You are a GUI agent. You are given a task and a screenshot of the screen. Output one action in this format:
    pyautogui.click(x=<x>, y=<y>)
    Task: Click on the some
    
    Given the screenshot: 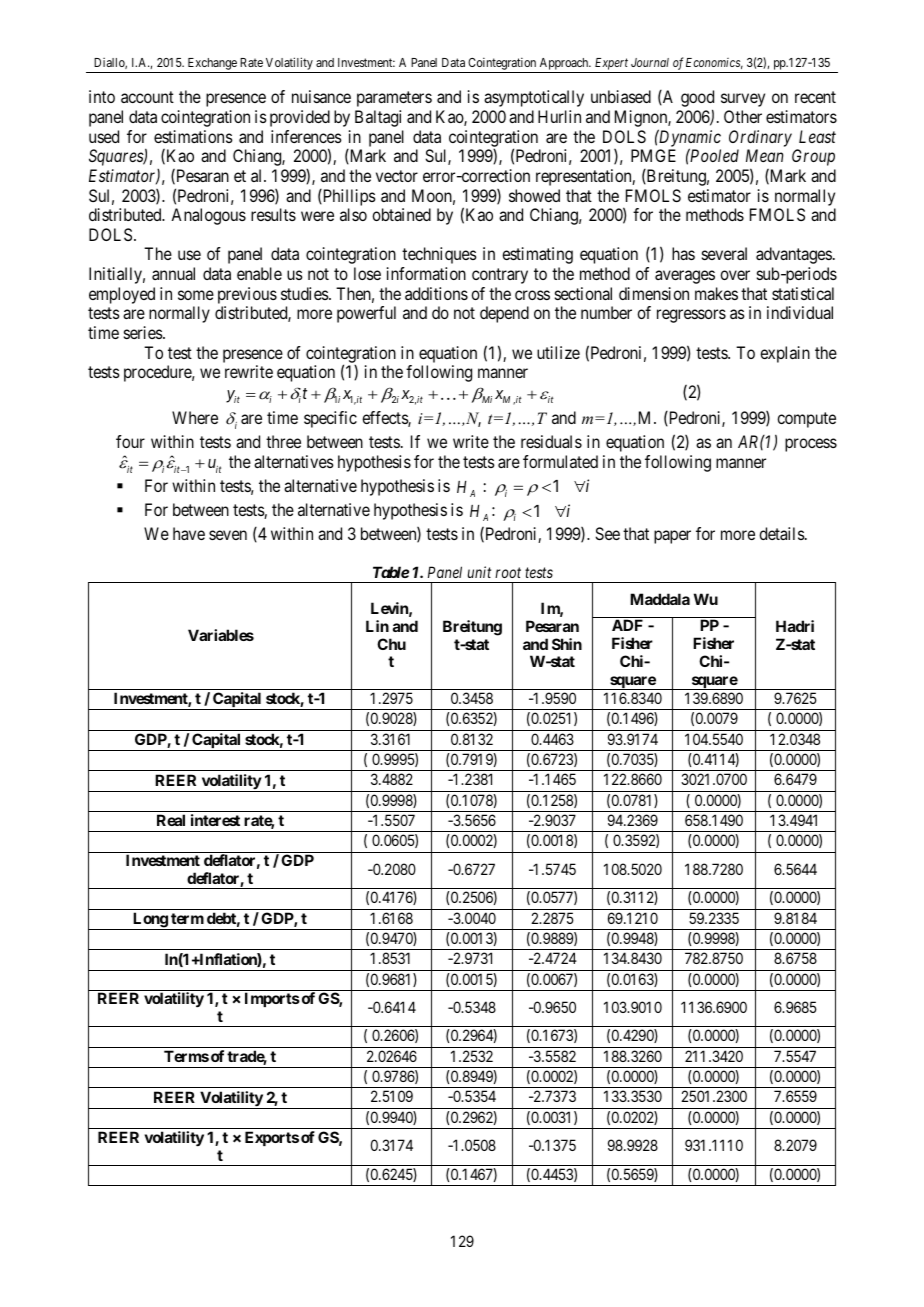 What is the action you would take?
    pyautogui.click(x=196, y=295)
